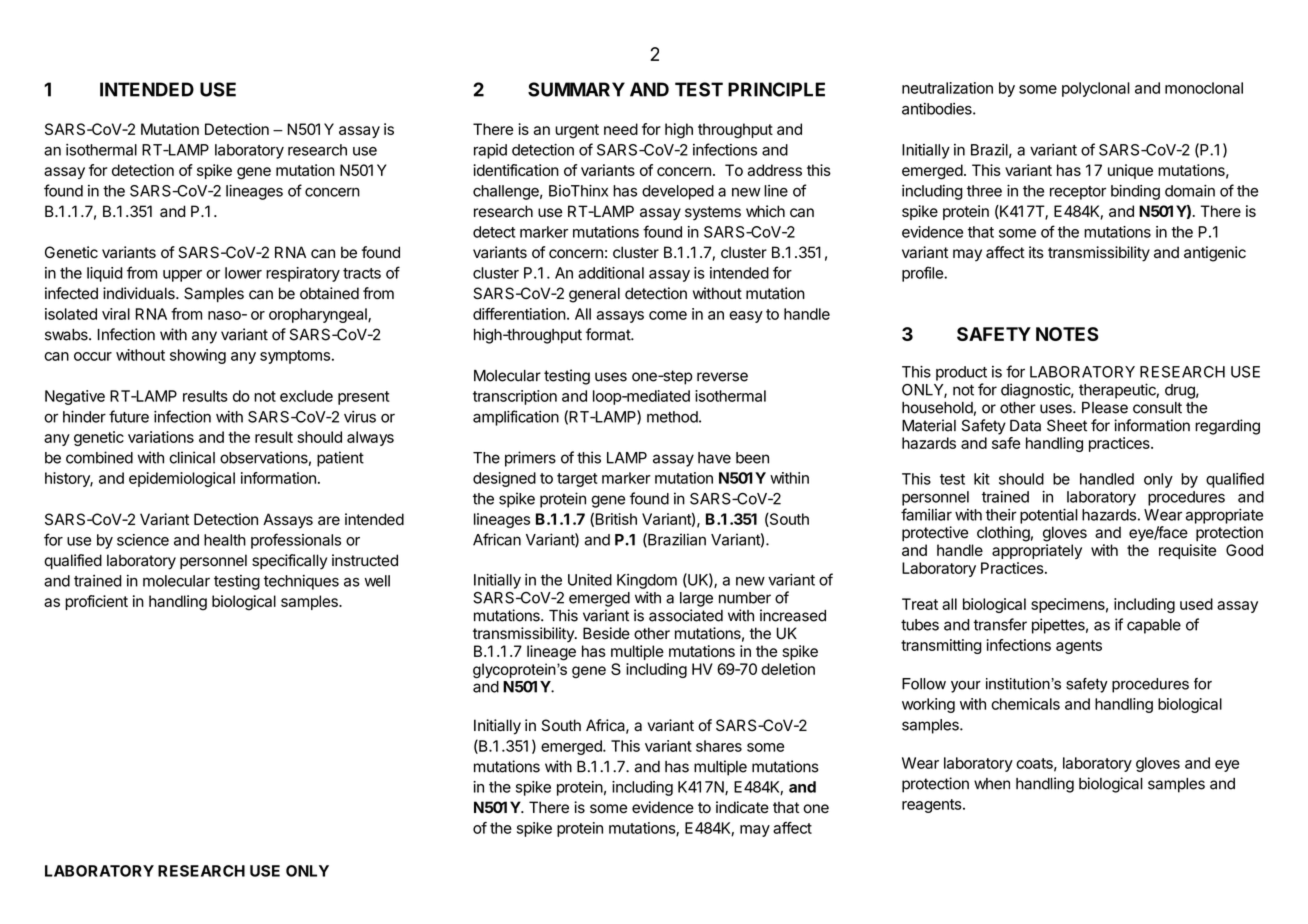 This page has height=924, width=1308. What do you see at coordinates (621, 129) in the page?
I see `need` at bounding box center [621, 129].
